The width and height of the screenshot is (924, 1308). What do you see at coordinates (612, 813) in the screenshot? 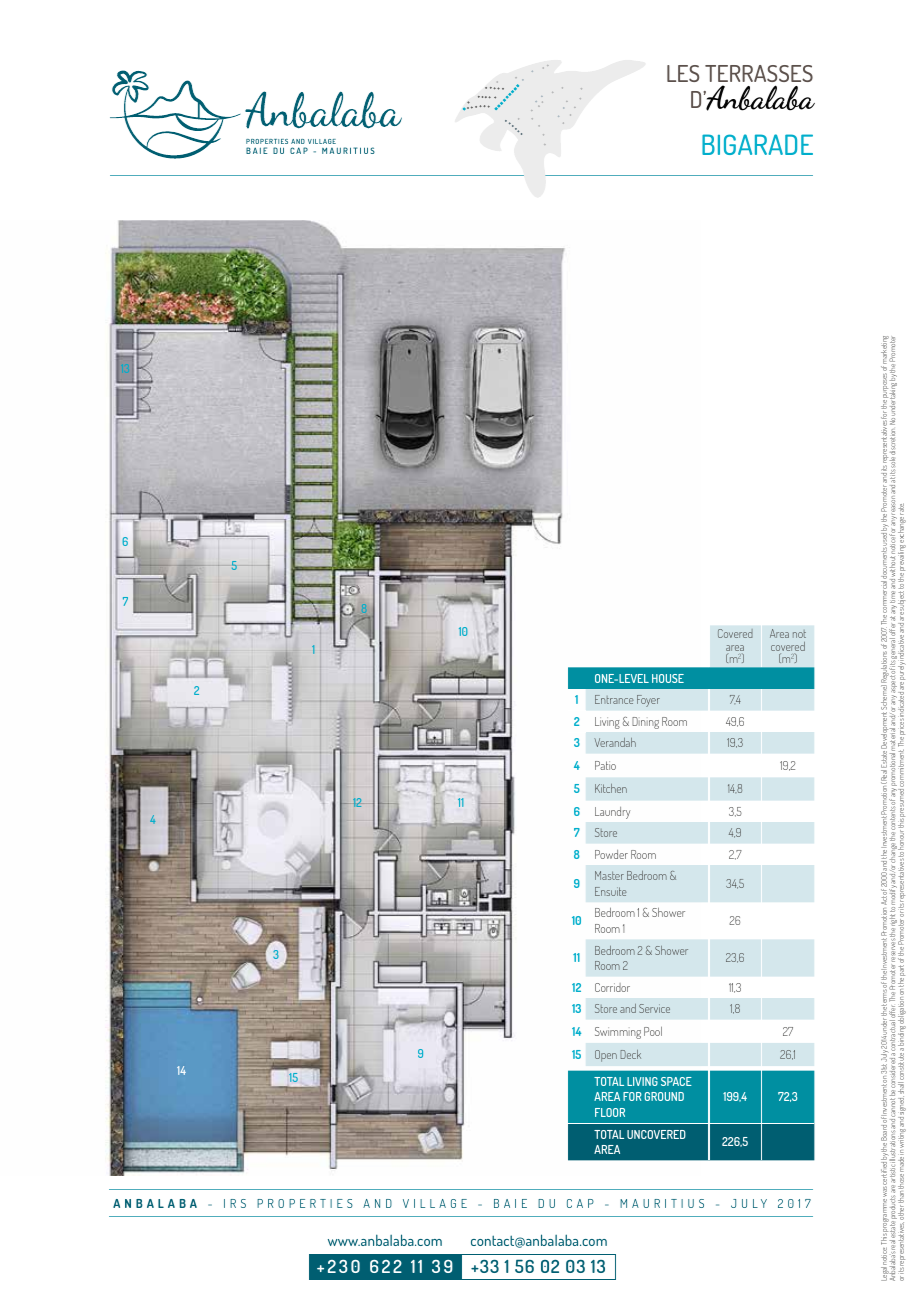
I see `Laundry` at bounding box center [612, 813].
